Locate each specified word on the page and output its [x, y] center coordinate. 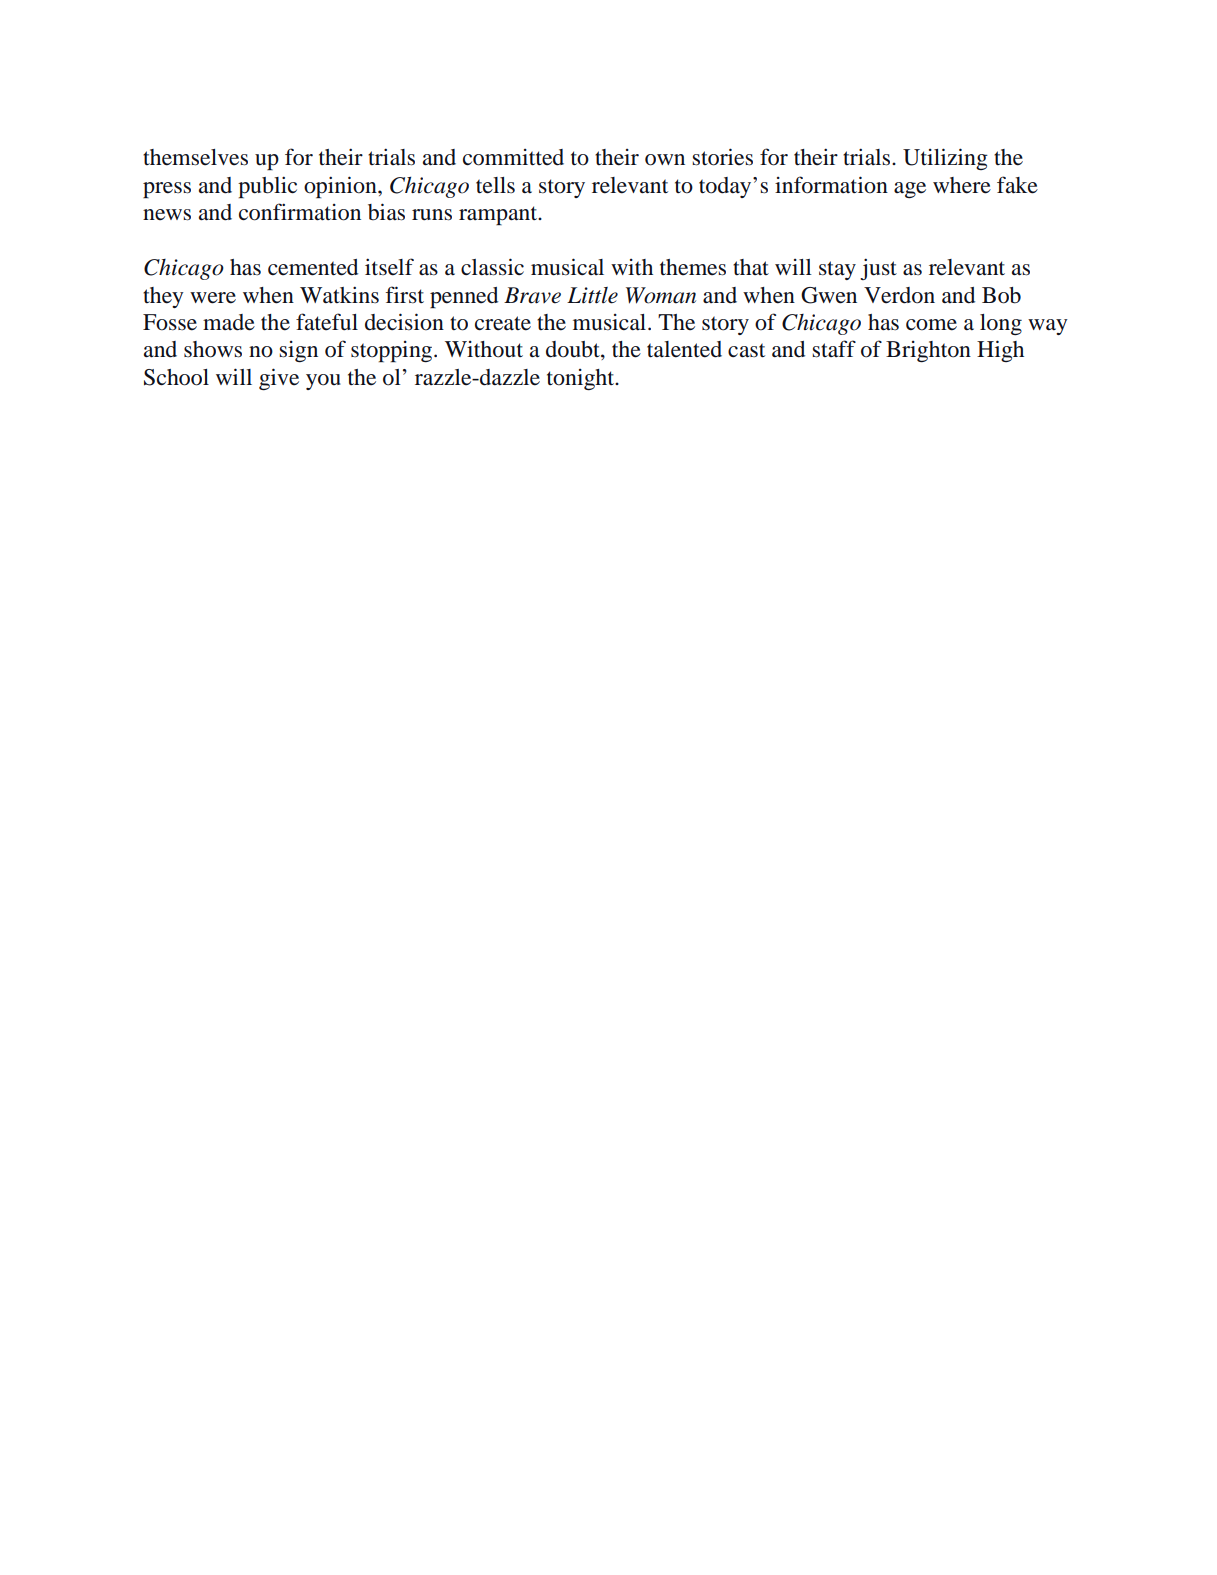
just [878, 269]
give [279, 379]
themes [693, 267]
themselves [195, 157]
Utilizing [945, 159]
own [665, 160]
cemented [313, 267]
